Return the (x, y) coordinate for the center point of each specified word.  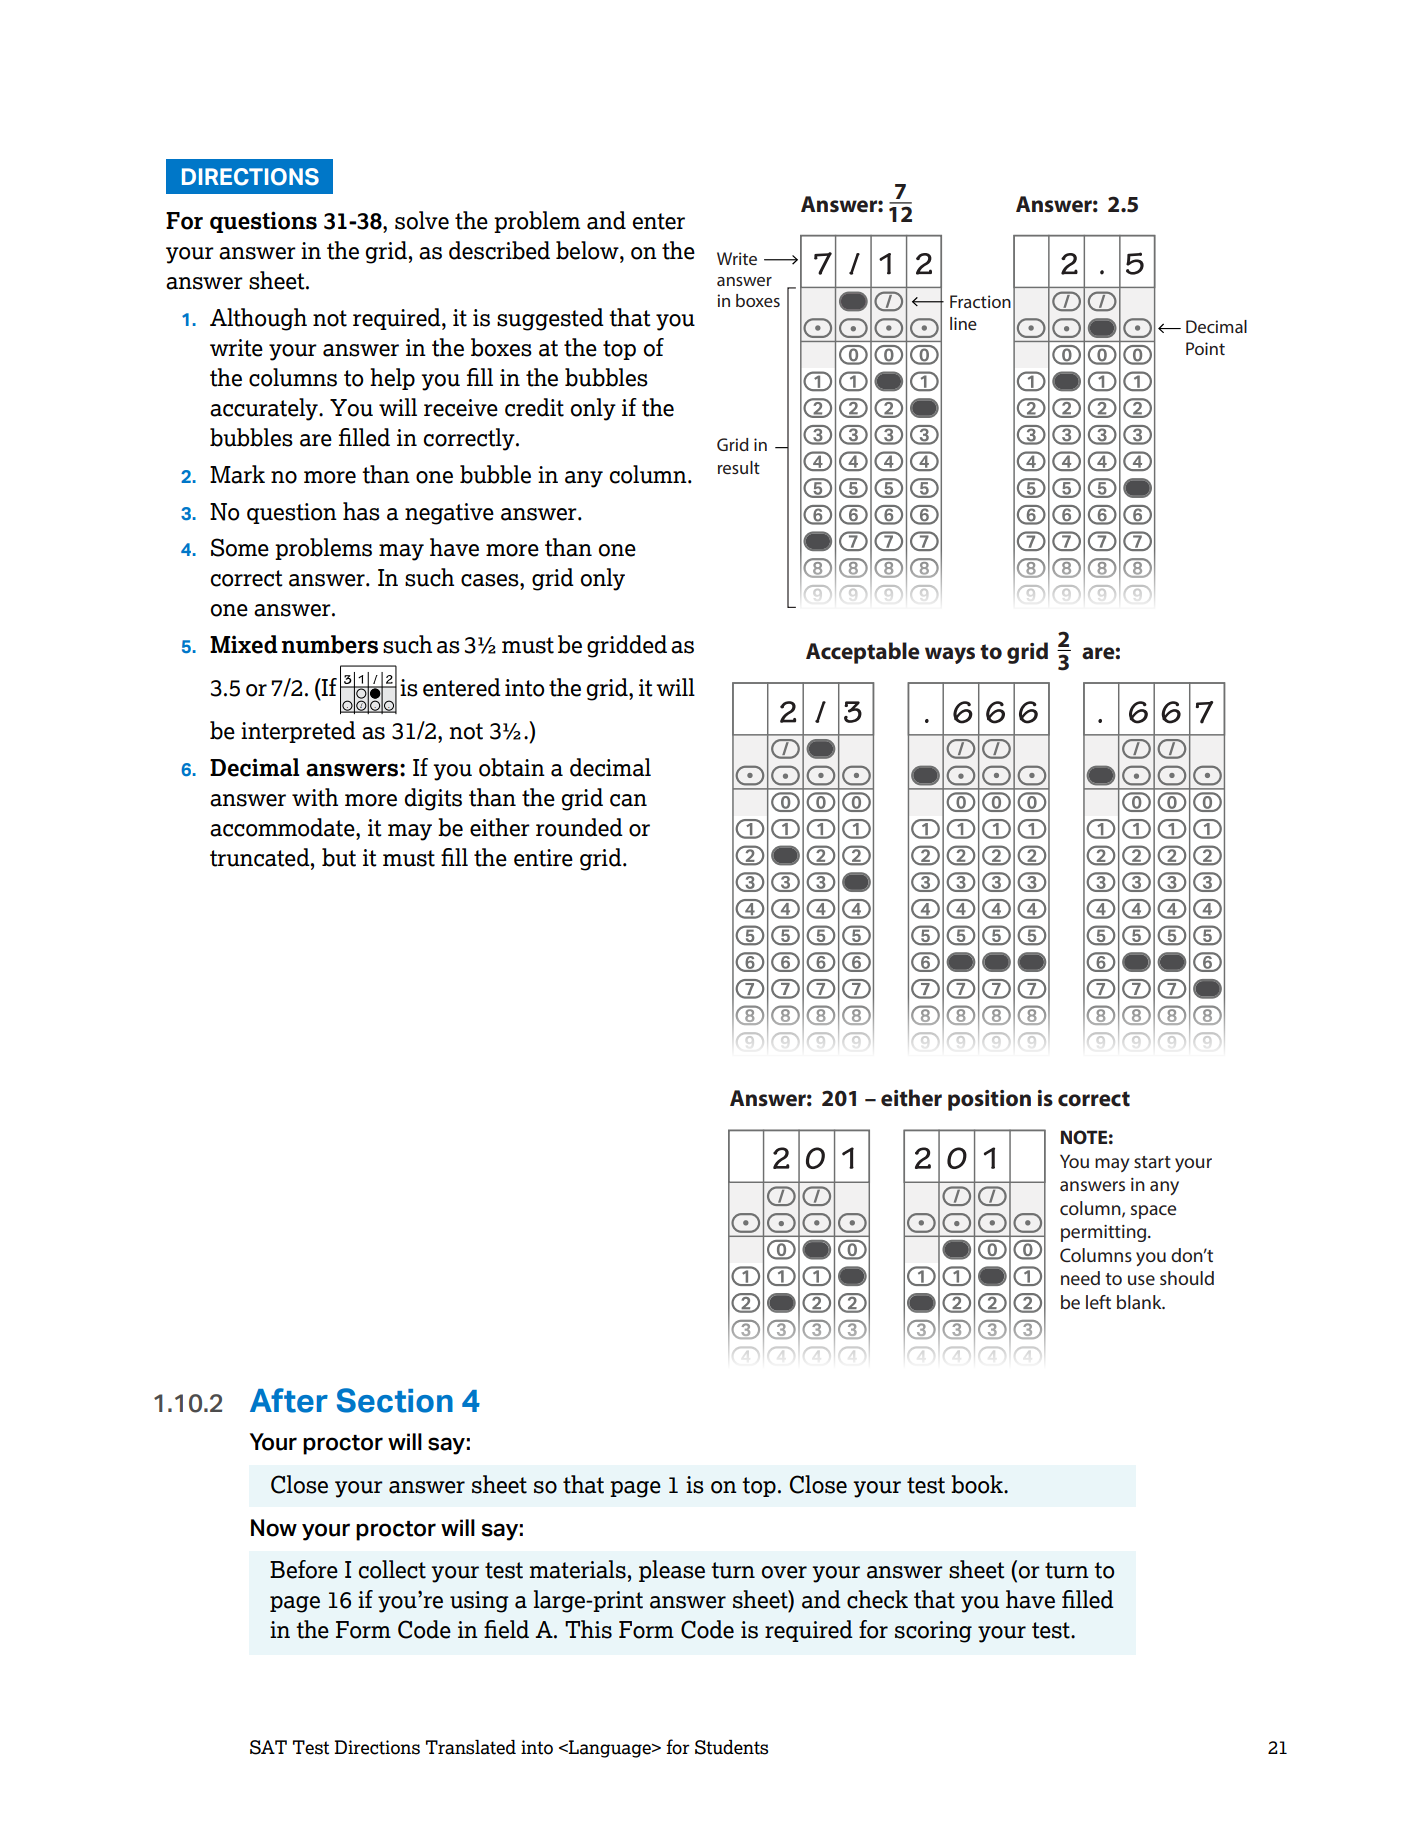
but (339, 857)
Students (731, 1747)
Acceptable (863, 653)
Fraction (980, 301)
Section (395, 1400)
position (989, 1100)
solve (422, 220)
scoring (933, 1632)
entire (543, 858)
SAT (268, 1747)
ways (950, 655)
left (1098, 1302)
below (588, 250)
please (672, 1571)
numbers (330, 644)
